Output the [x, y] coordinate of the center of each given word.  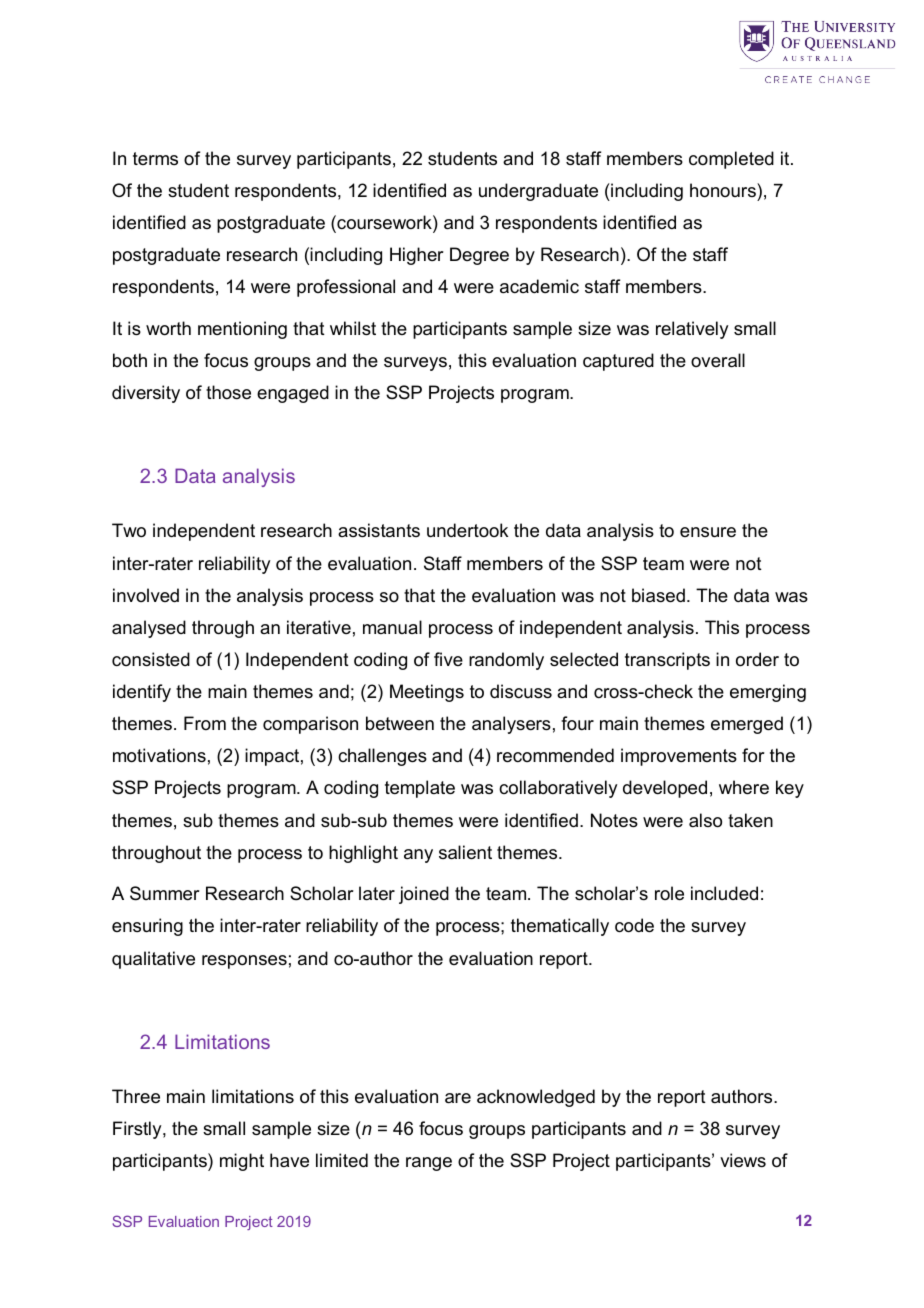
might [242, 1162]
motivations [159, 755]
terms [155, 158]
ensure [708, 532]
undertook [467, 530]
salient [465, 852]
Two [129, 530]
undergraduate [538, 192]
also [705, 820]
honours [724, 190]
